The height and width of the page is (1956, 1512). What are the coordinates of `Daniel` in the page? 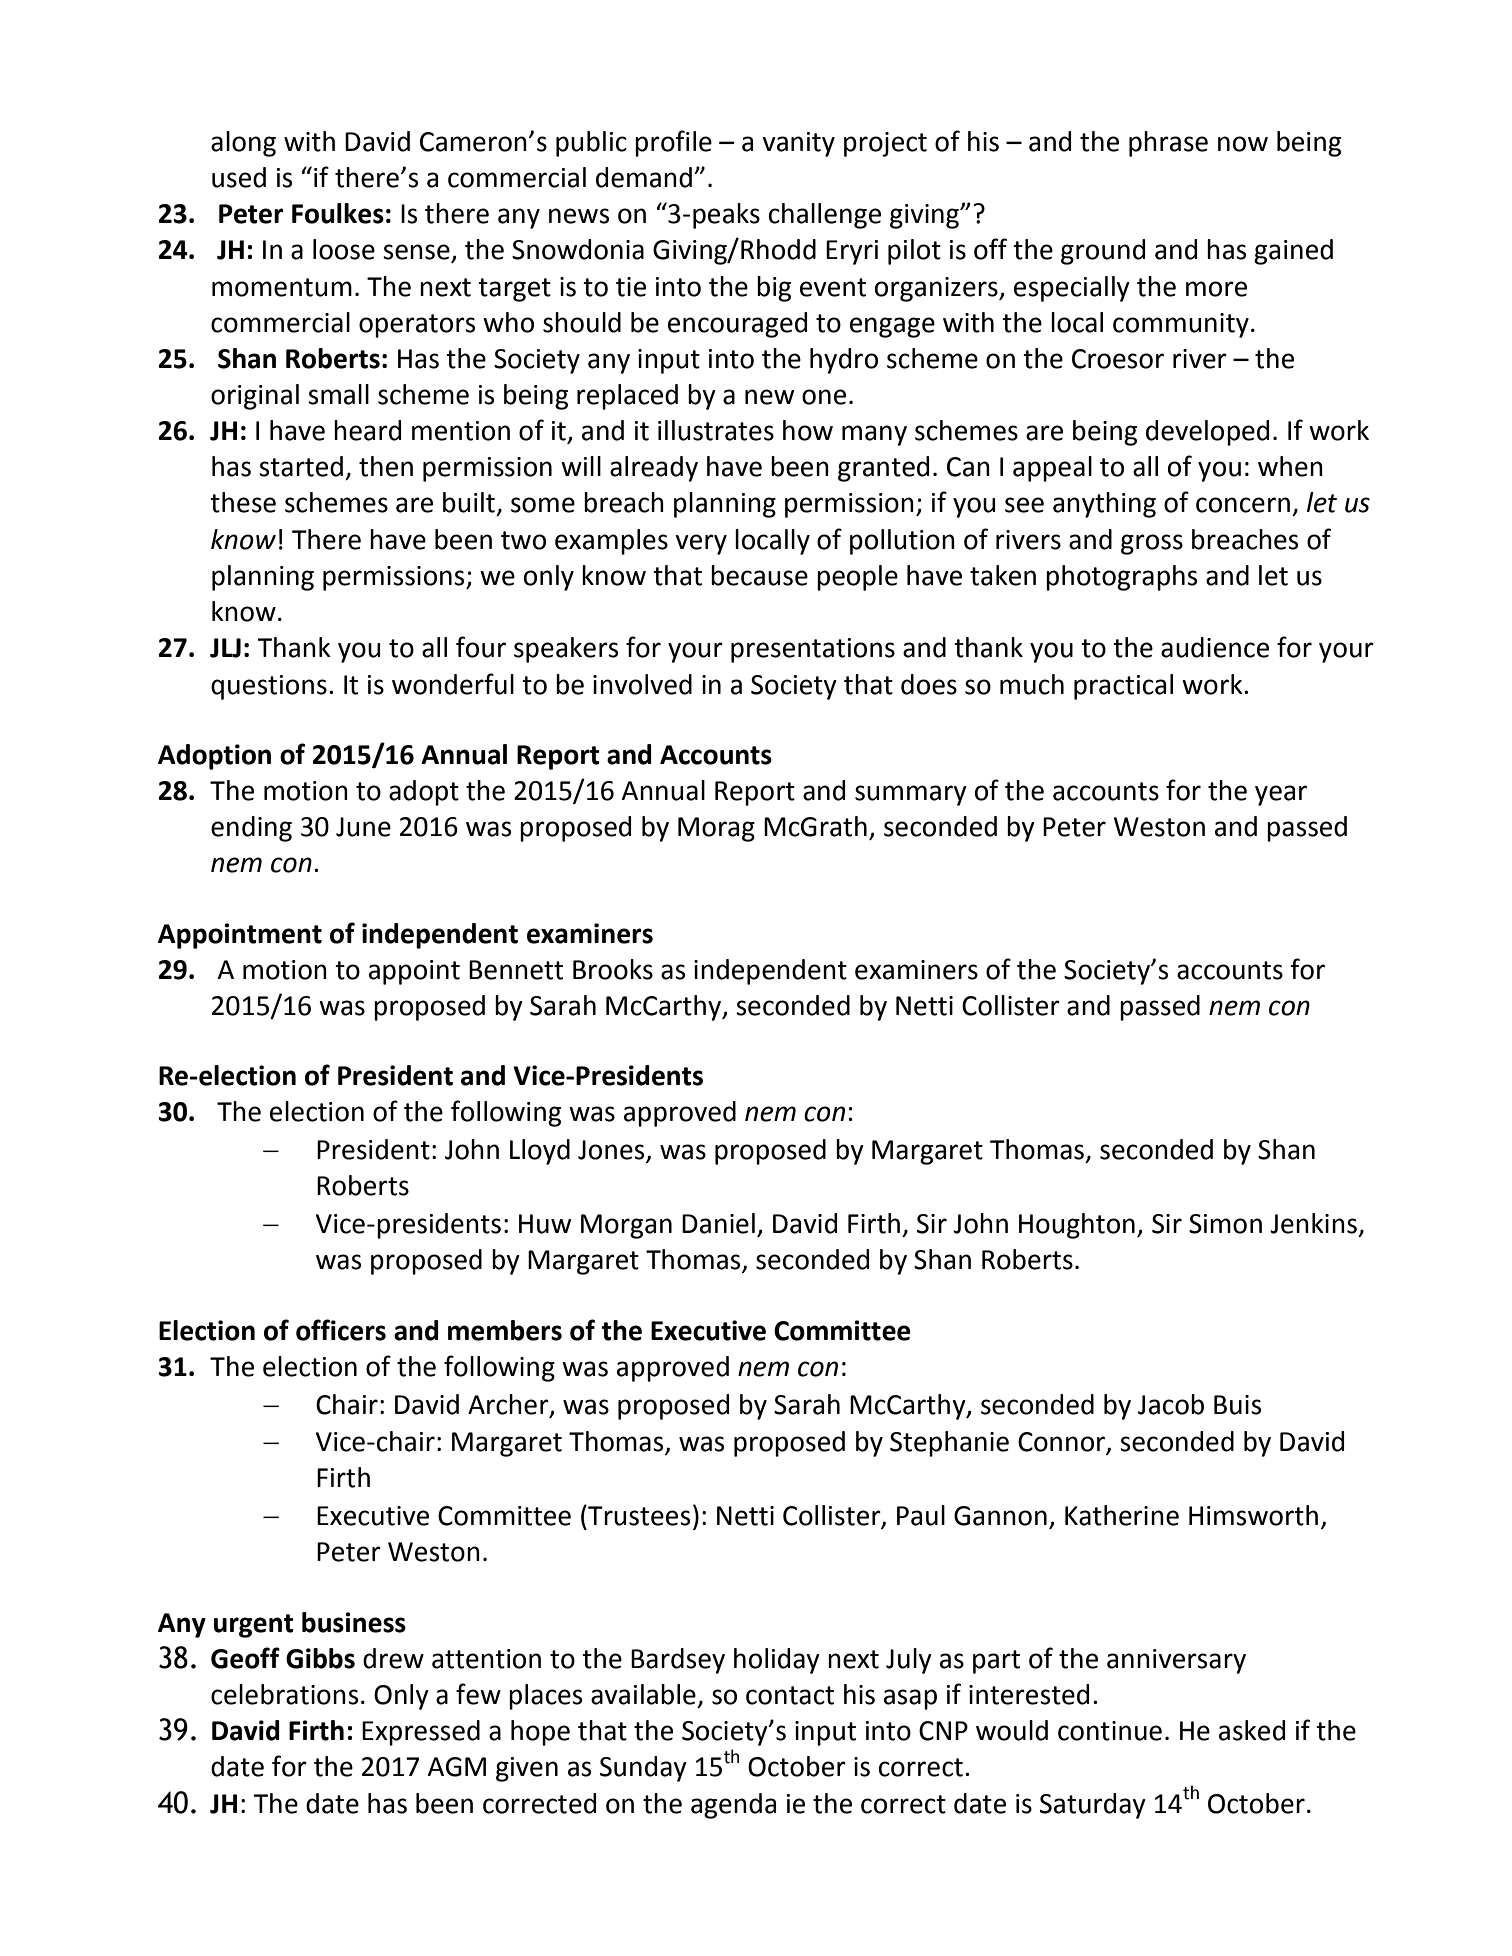 It's located at (718, 1223).
